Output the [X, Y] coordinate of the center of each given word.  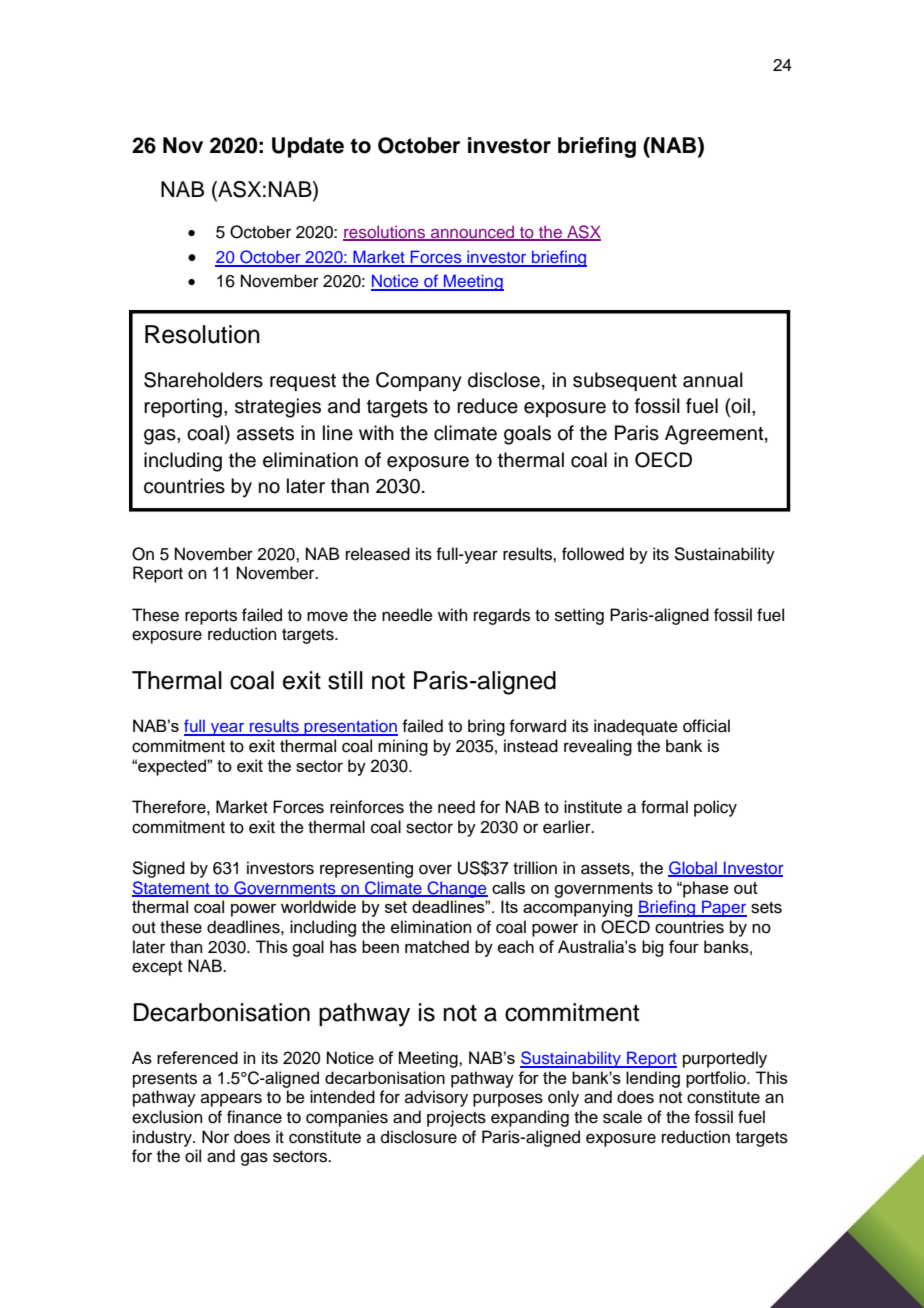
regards [502, 616]
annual [713, 380]
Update [308, 147]
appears [231, 1100]
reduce [487, 406]
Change [456, 889]
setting [579, 616]
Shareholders [203, 380]
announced [473, 233]
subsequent [625, 381]
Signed [158, 869]
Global [693, 869]
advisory [436, 1098]
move [327, 616]
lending [653, 1079]
